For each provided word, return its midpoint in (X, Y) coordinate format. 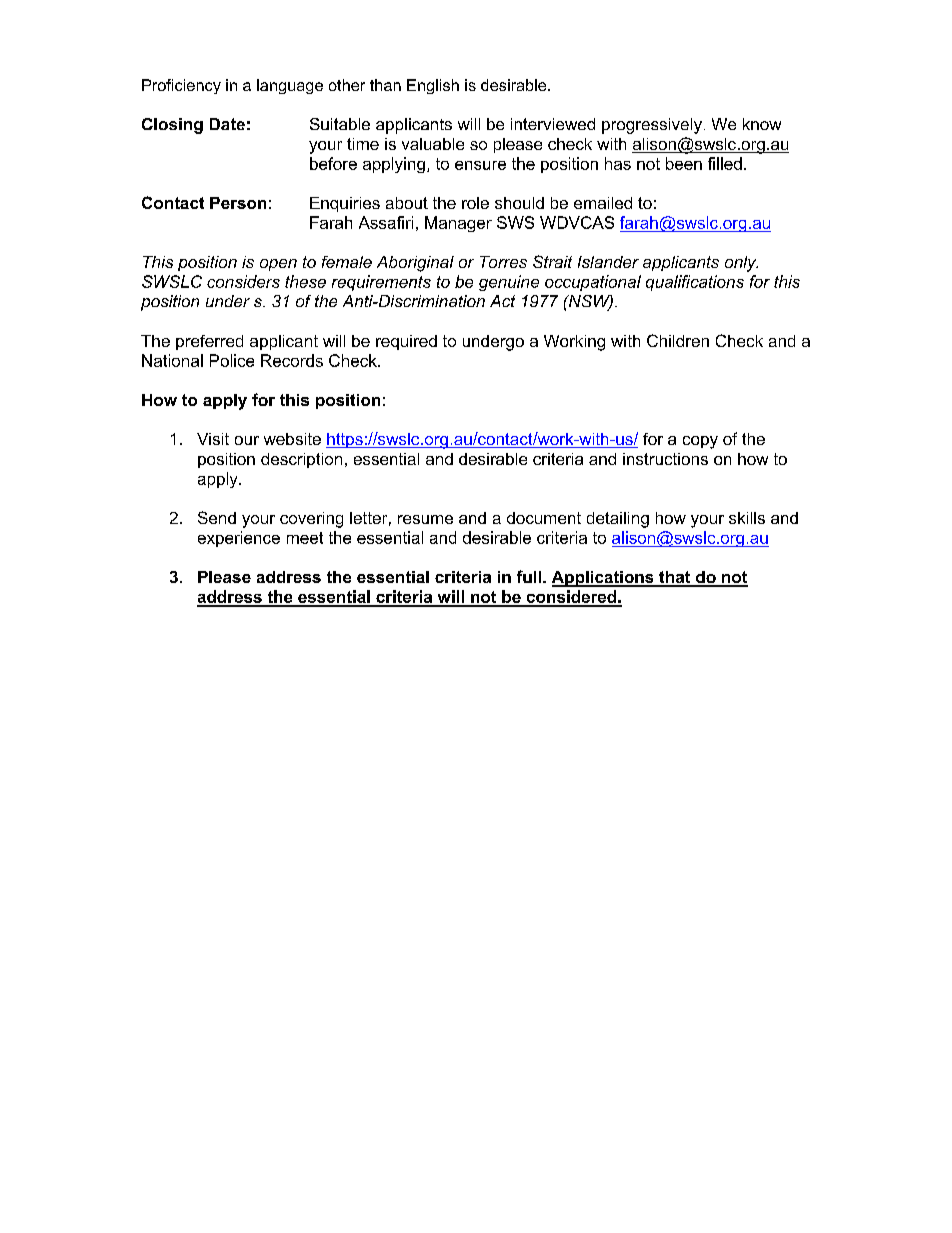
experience (239, 539)
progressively (652, 126)
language (290, 86)
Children (678, 340)
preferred (209, 342)
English (433, 86)
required (406, 342)
